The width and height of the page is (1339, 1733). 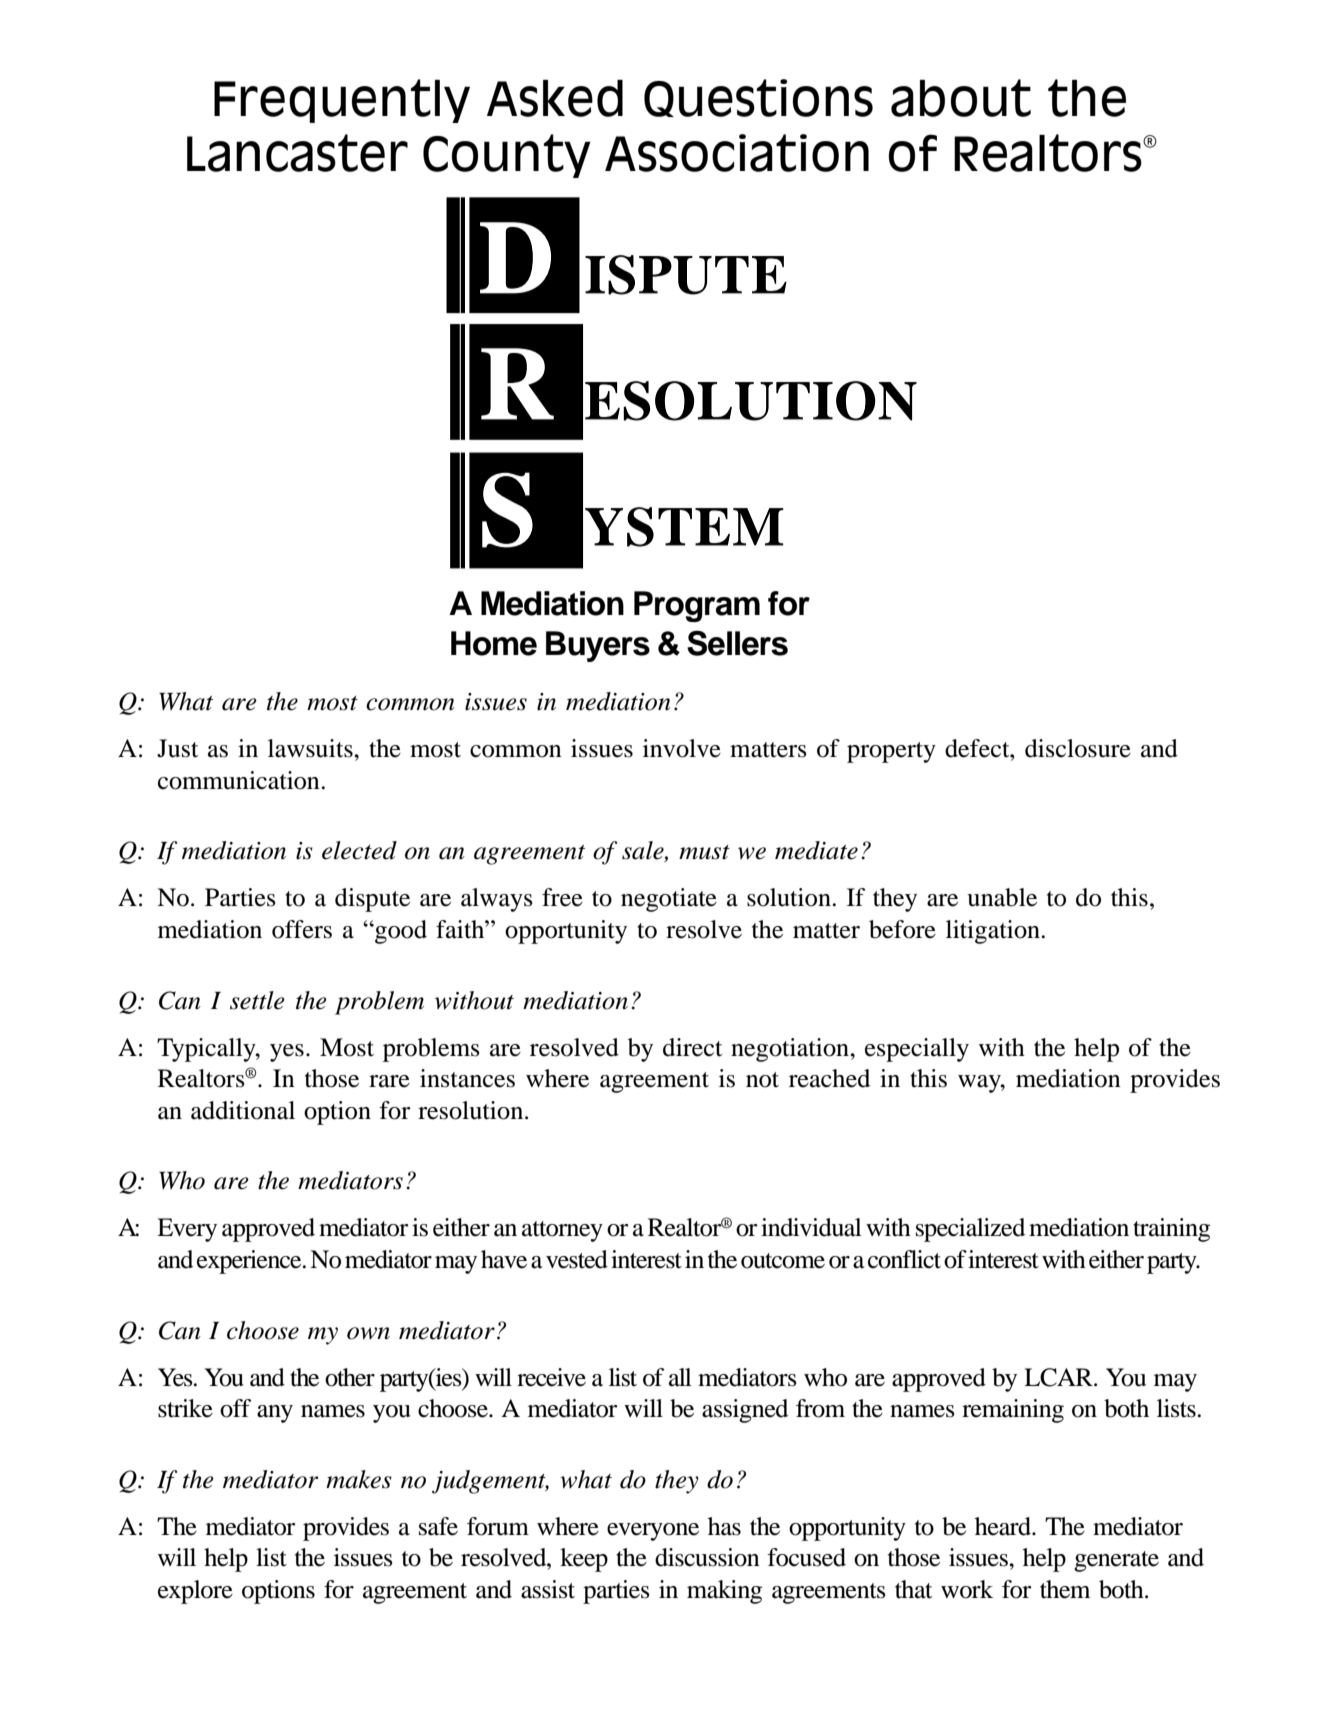 What do you see at coordinates (669, 900) in the page?
I see `negotiate` at bounding box center [669, 900].
